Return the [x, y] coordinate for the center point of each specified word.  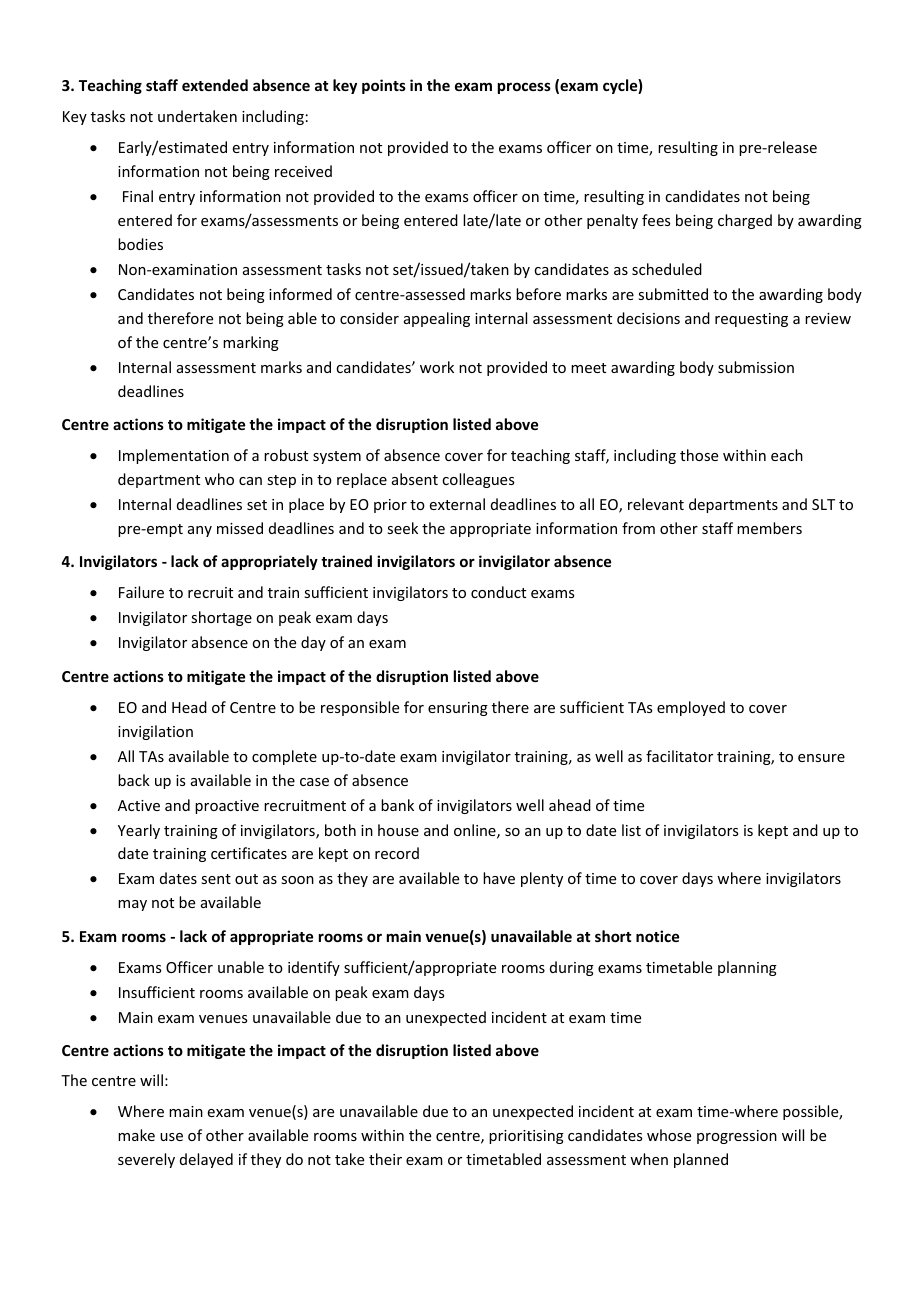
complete [284, 757]
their [385, 1159]
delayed [206, 1160]
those [699, 455]
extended [215, 85]
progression [737, 1137]
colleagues [478, 480]
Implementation [174, 456]
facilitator [679, 756]
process [524, 88]
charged [745, 221]
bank [397, 805]
